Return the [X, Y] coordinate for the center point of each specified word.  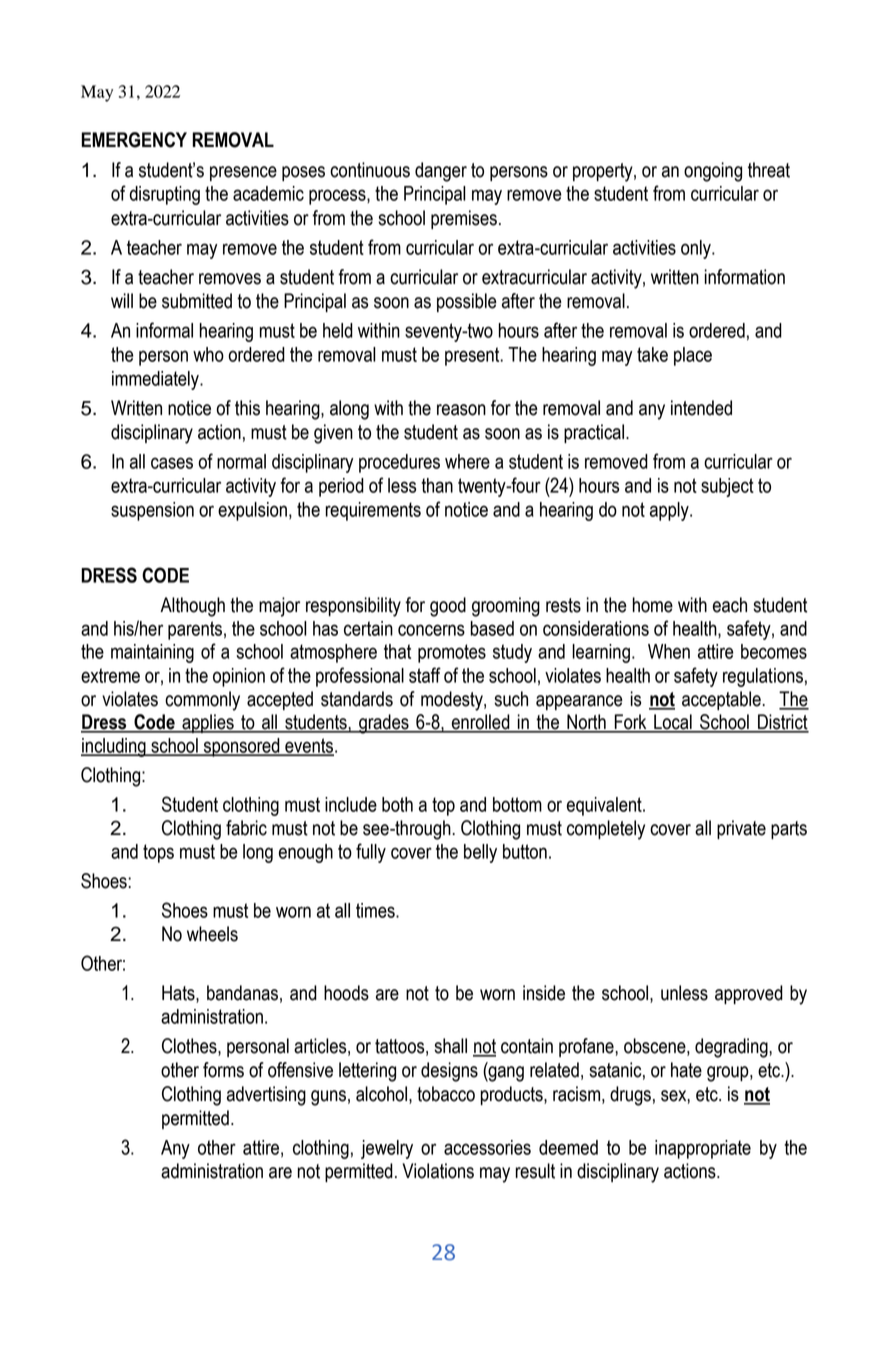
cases [172, 463]
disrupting [165, 195]
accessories [487, 1147]
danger [441, 172]
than [437, 485]
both [397, 804]
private [741, 829]
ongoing [713, 172]
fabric [246, 828]
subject [727, 487]
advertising [266, 1096]
